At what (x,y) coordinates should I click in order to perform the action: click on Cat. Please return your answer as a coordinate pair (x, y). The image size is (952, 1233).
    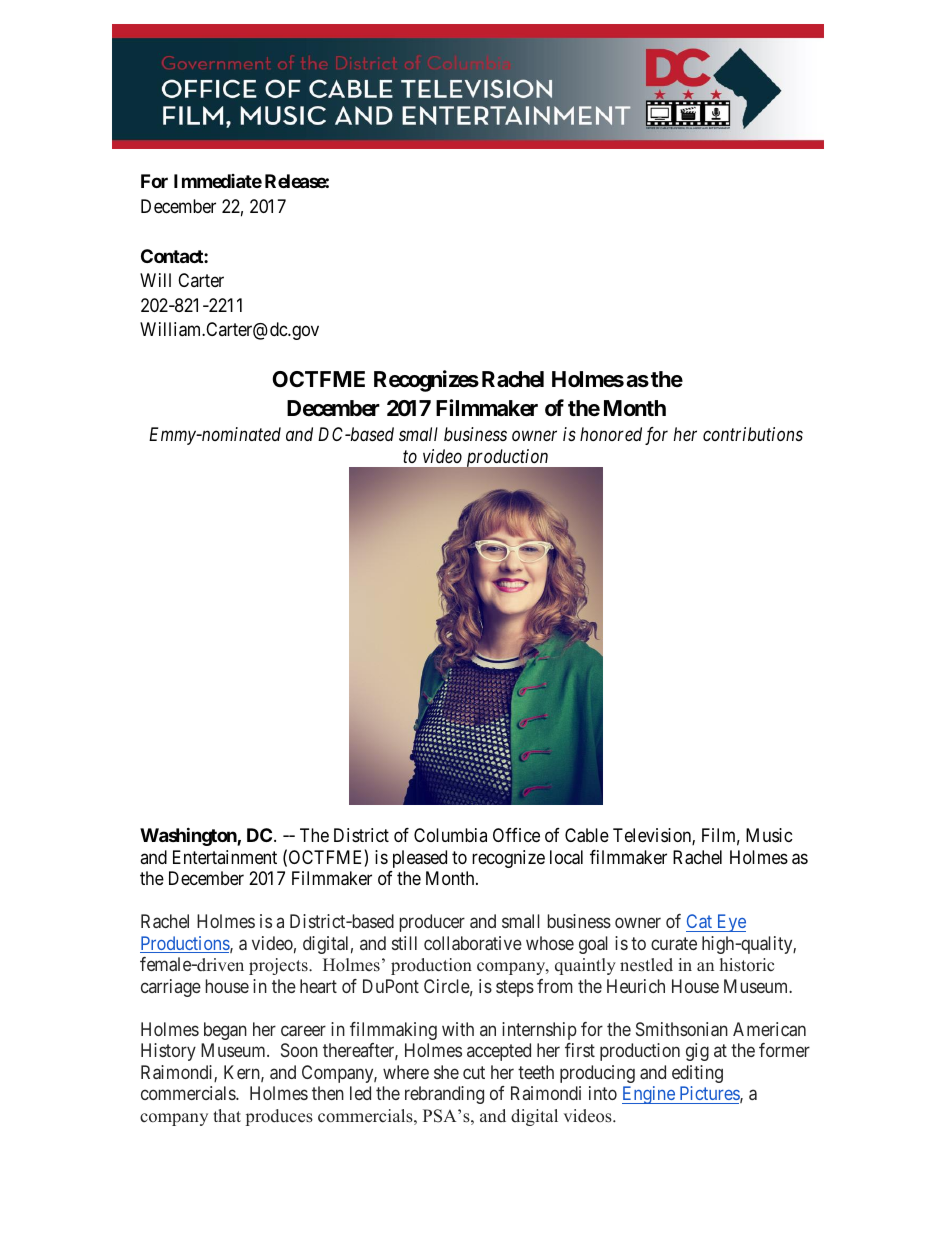
    Looking at the image, I should click on (700, 923).
